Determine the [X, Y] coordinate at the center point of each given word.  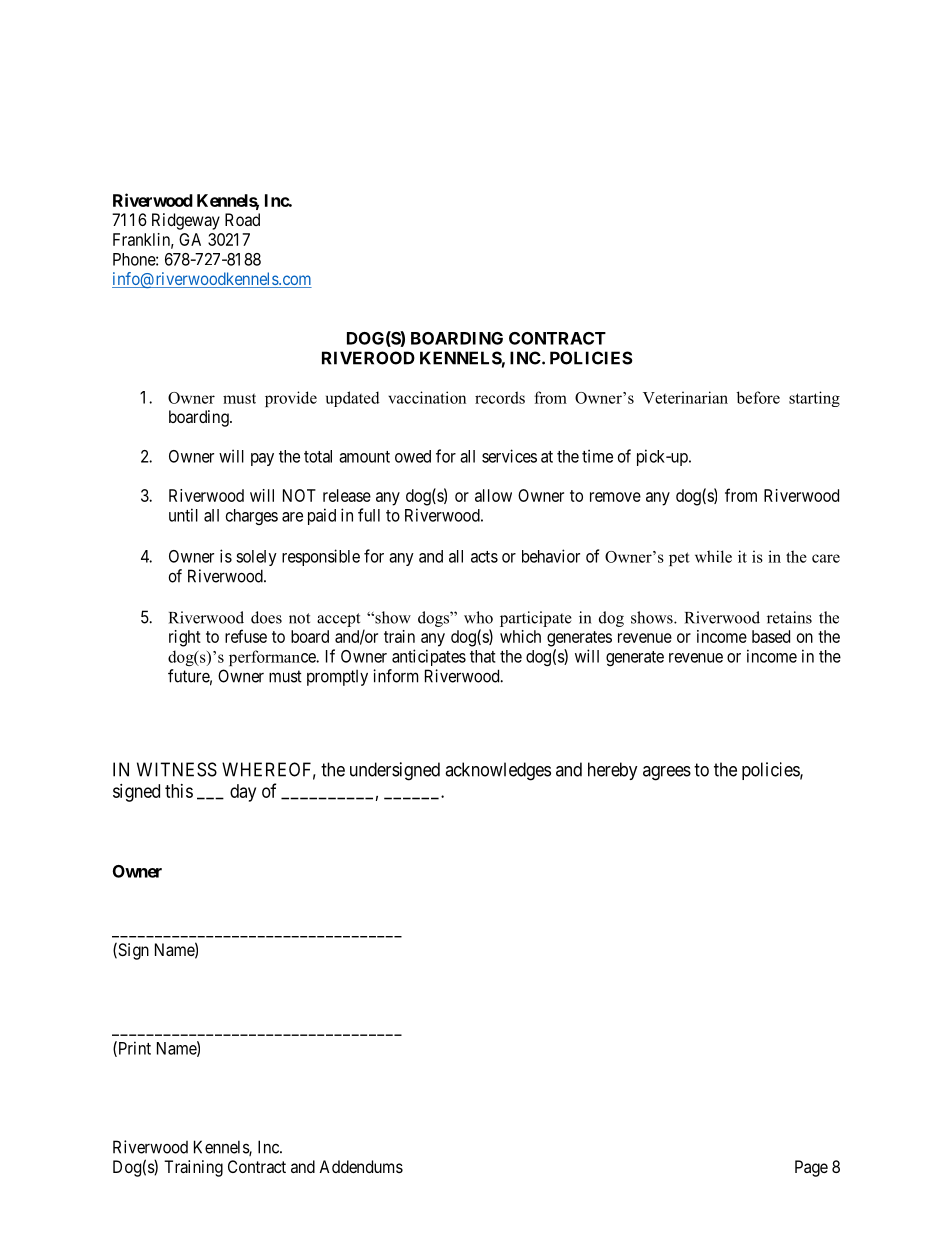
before [758, 397]
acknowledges [498, 771]
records [500, 397]
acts [484, 557]
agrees [667, 773]
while [713, 556]
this [179, 791]
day [243, 793]
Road [242, 219]
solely [256, 558]
